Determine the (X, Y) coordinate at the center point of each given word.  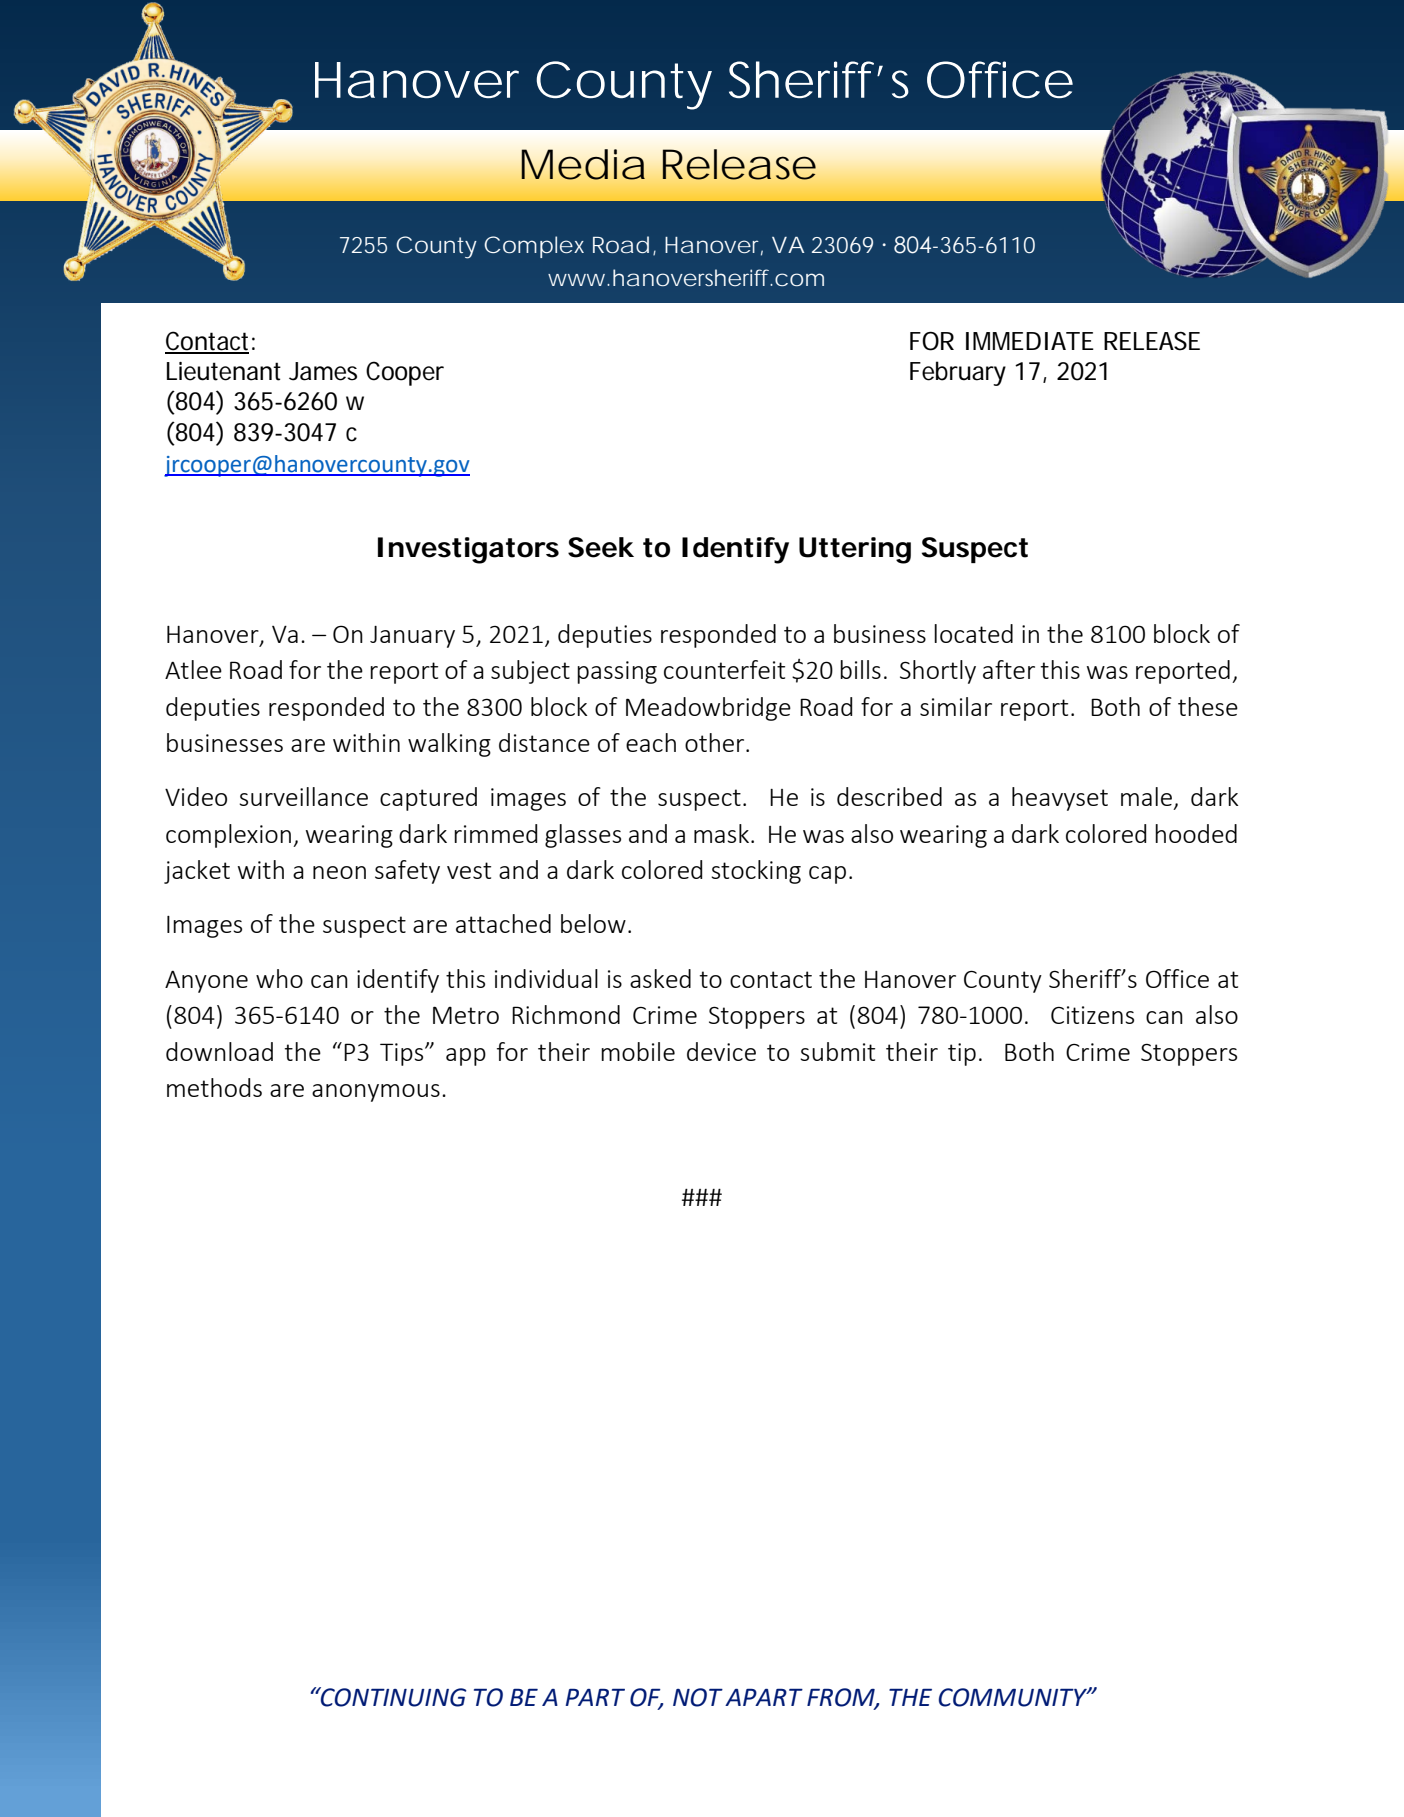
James (323, 371)
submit (837, 1051)
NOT (698, 1697)
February (958, 373)
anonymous (376, 1093)
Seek (601, 547)
